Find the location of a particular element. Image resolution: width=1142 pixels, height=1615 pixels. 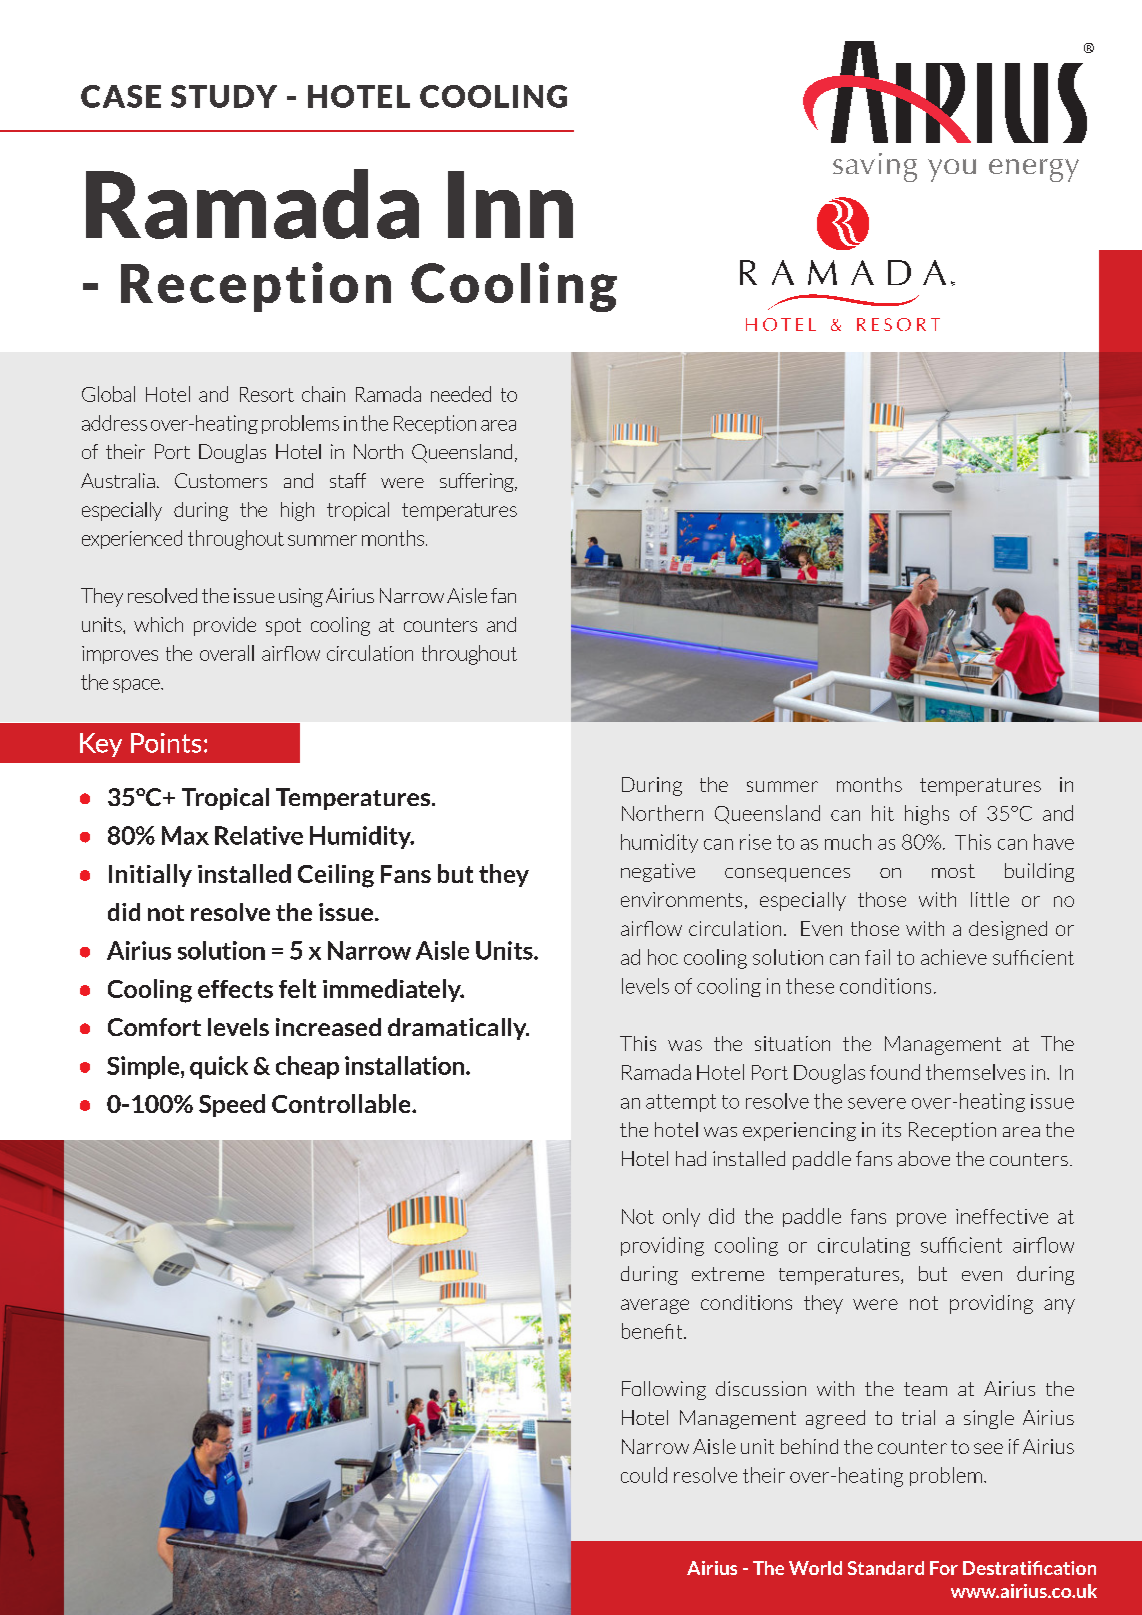

Customers is located at coordinates (221, 480).
